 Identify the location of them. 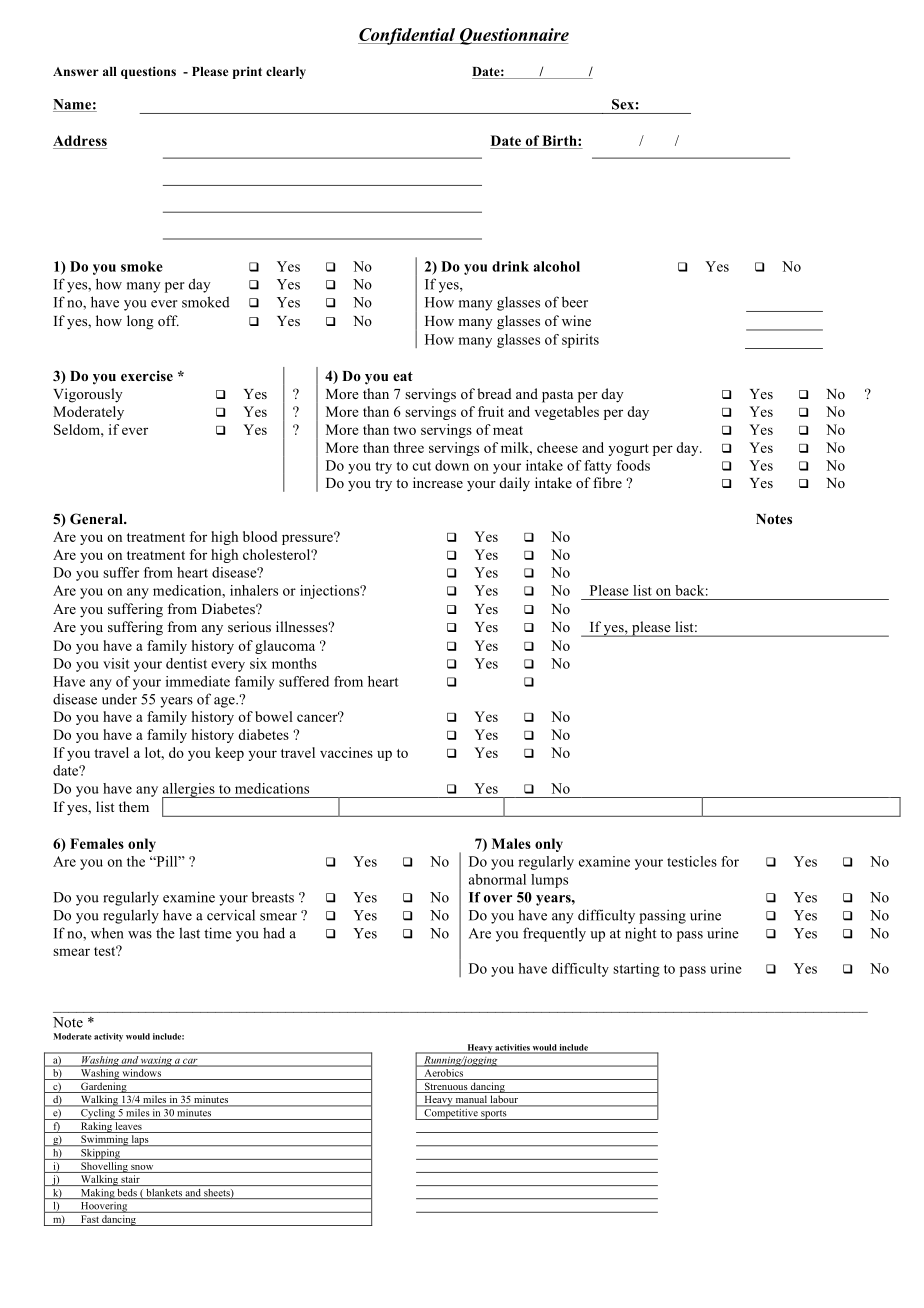
(134, 806).
